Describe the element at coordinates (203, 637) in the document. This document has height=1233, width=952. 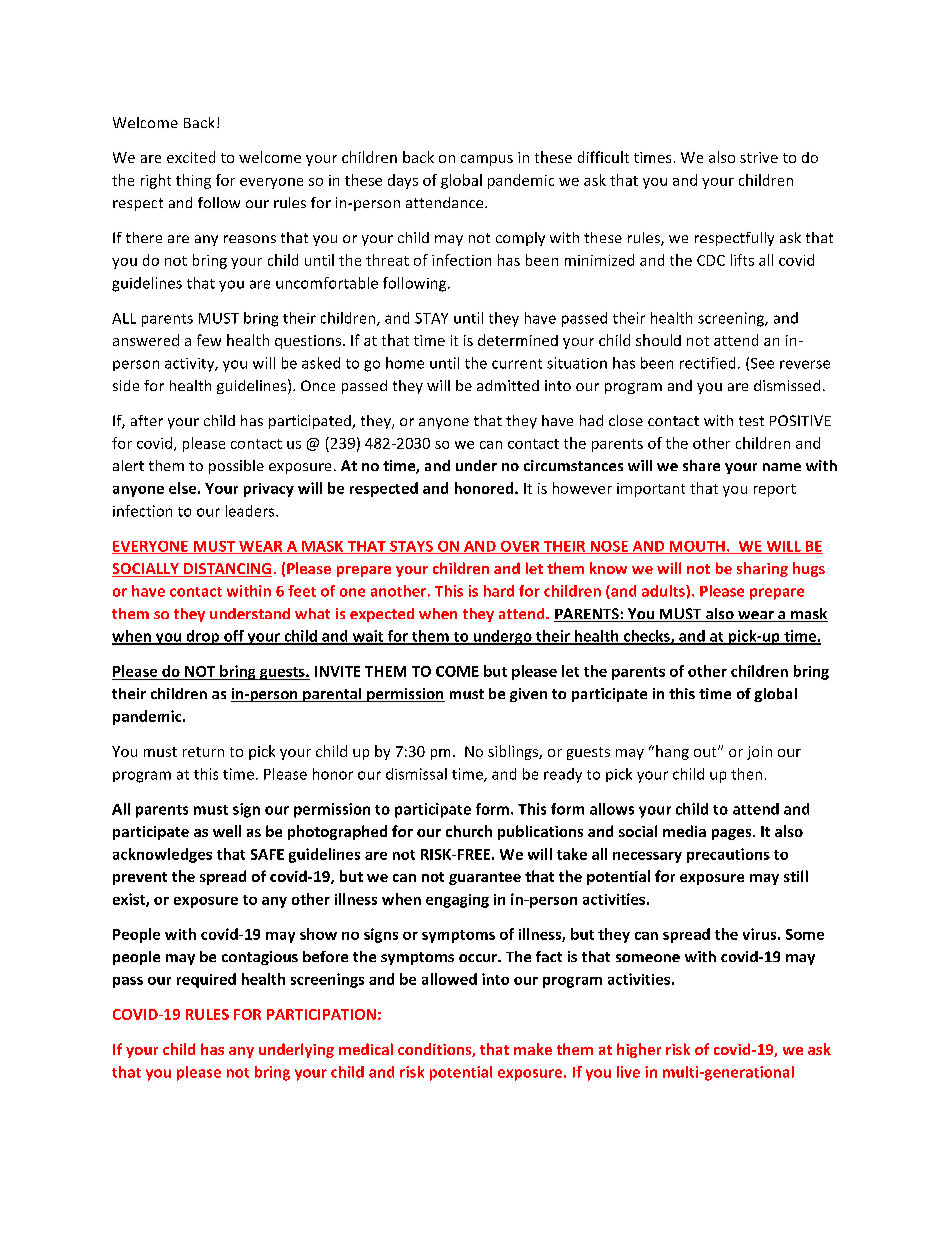
I see `drop` at that location.
